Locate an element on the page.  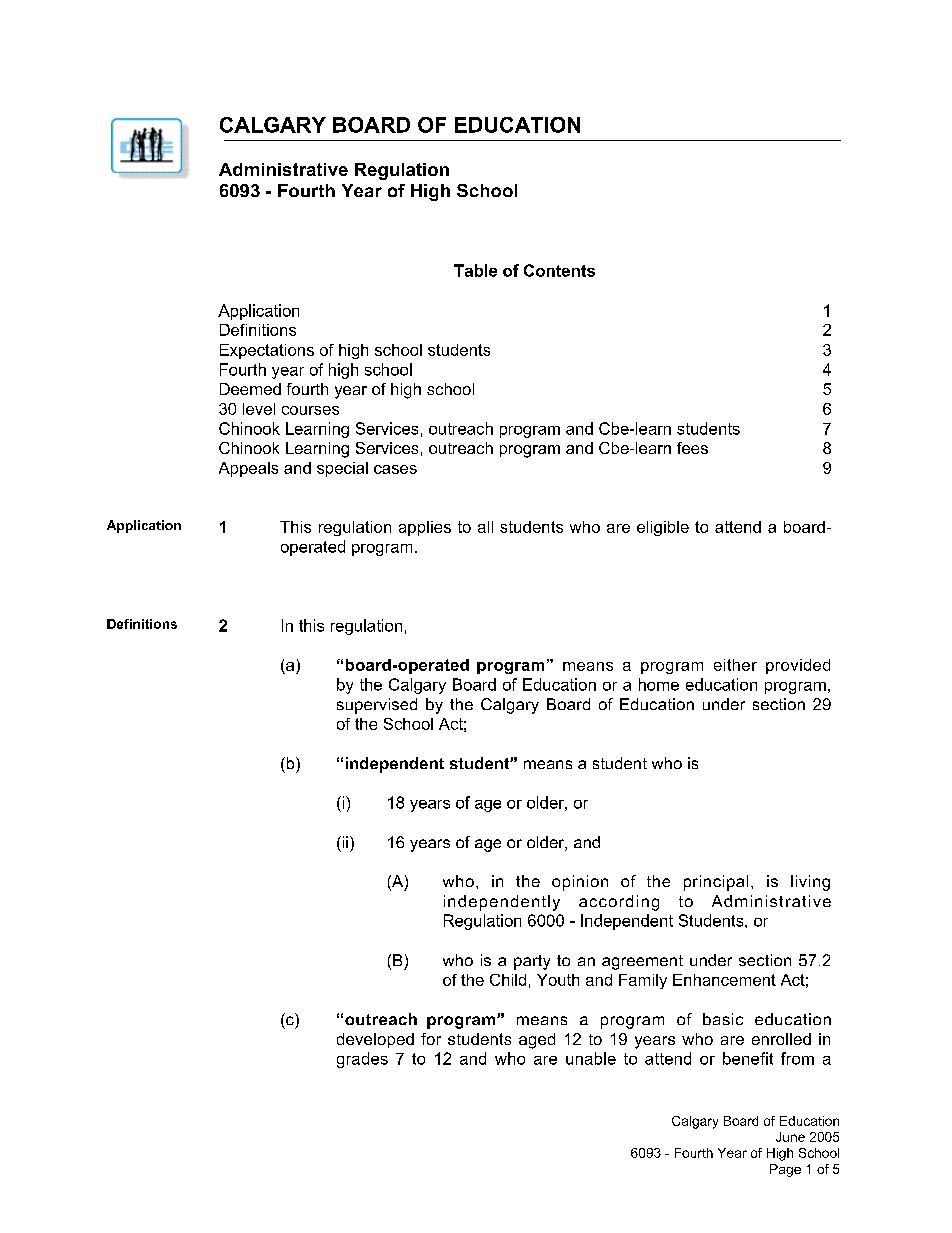
principal is located at coordinates (716, 883).
